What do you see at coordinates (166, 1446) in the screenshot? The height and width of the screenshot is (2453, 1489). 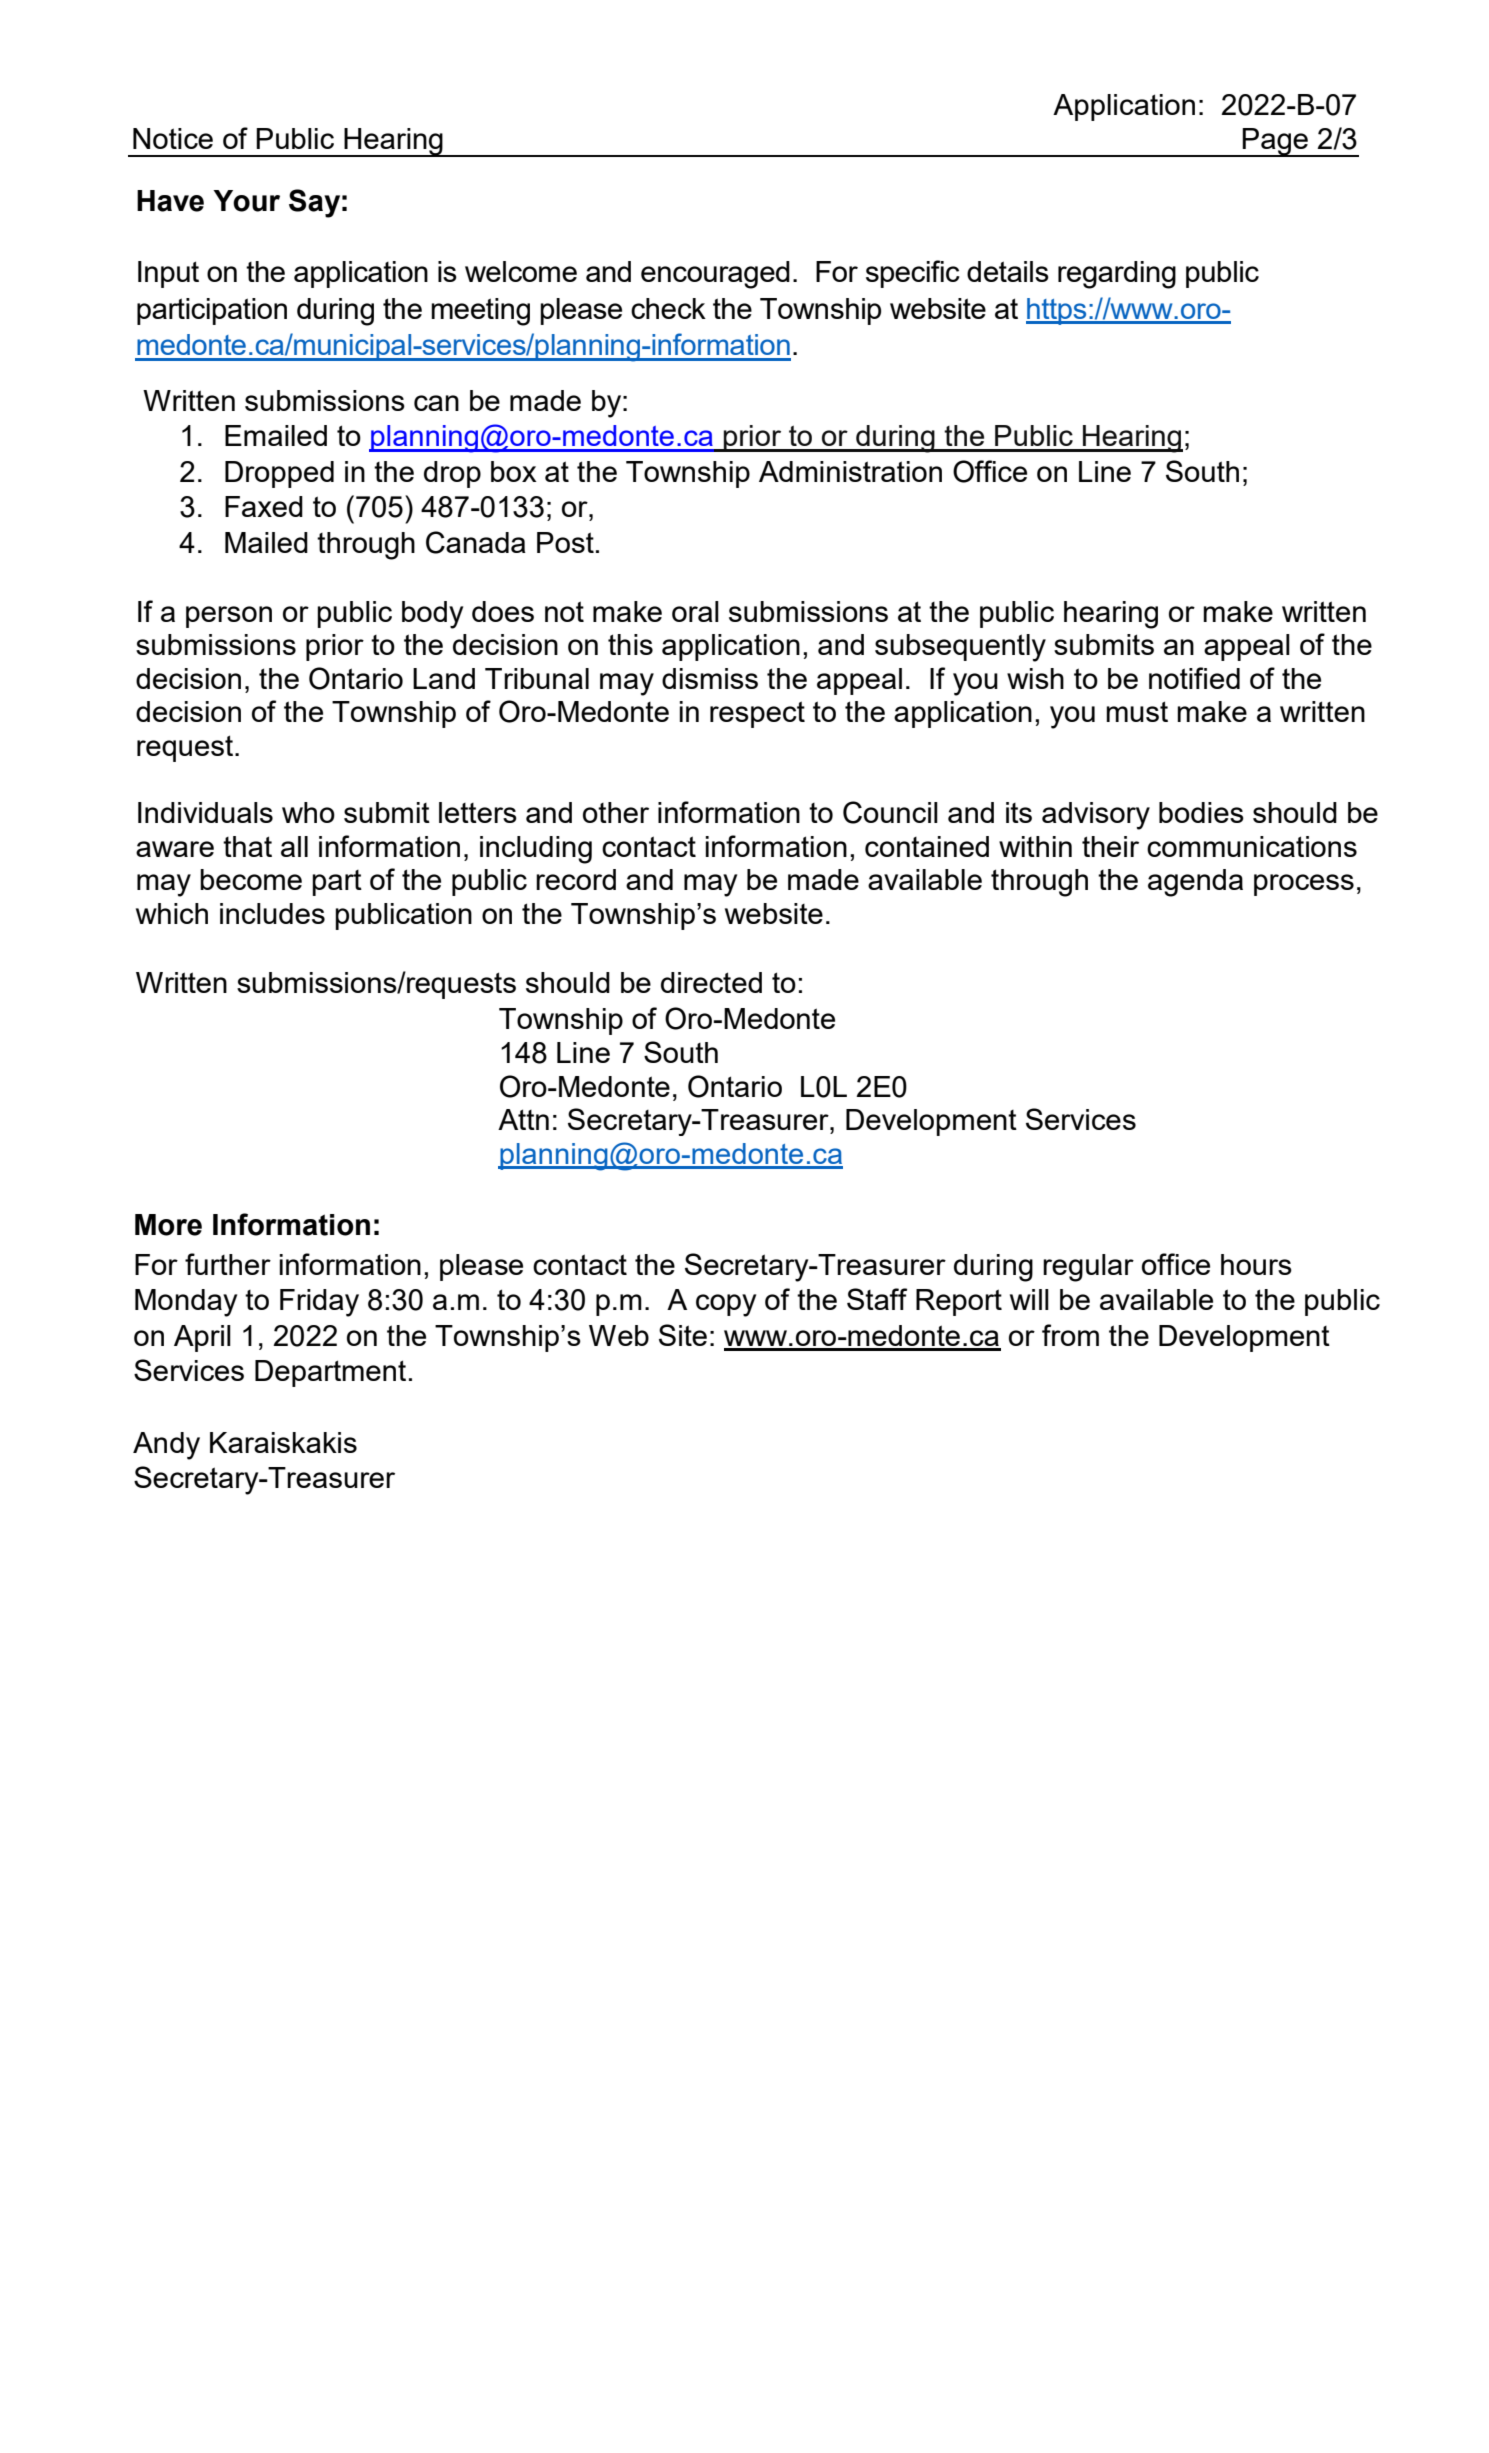 I see `Andy` at bounding box center [166, 1446].
